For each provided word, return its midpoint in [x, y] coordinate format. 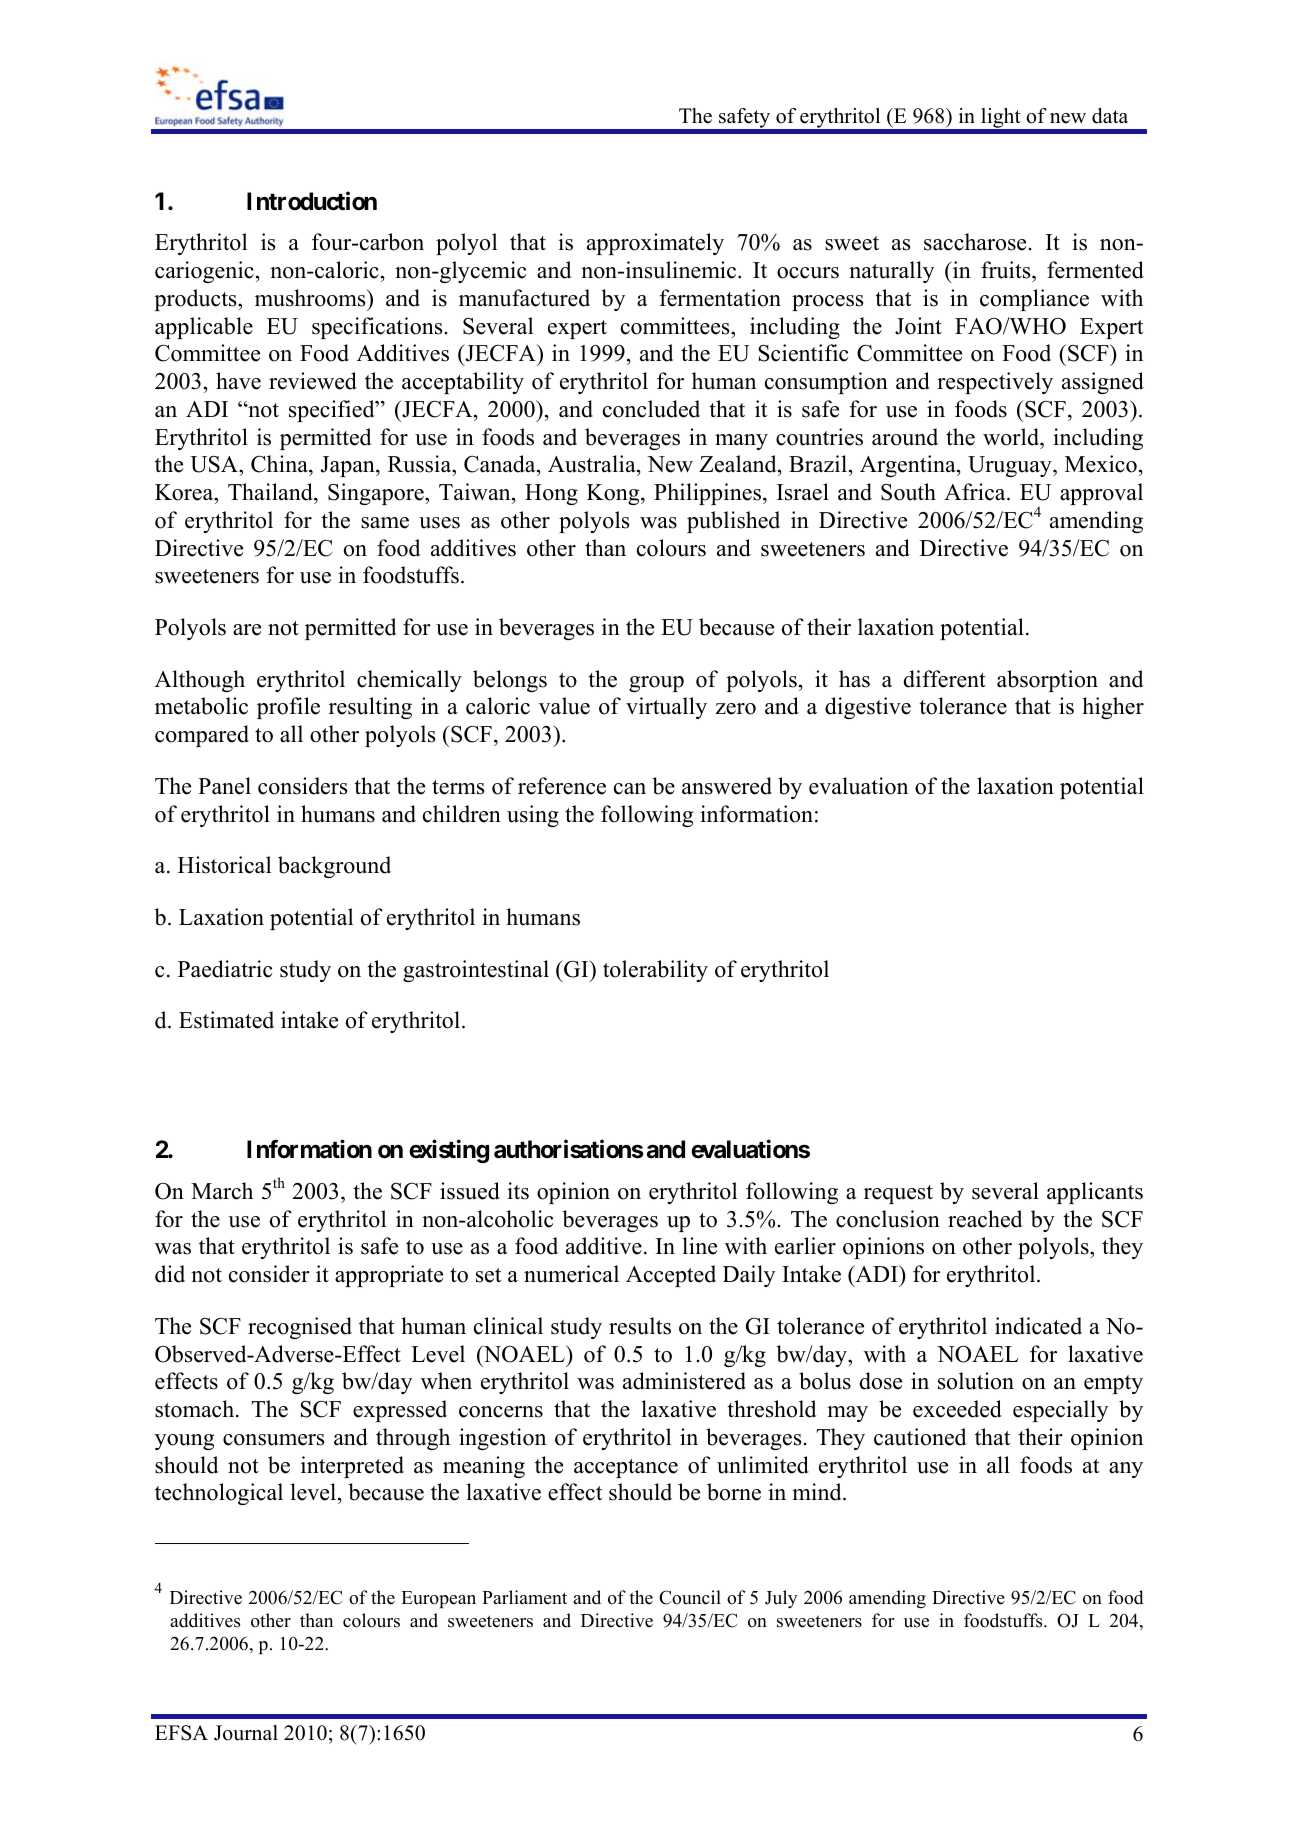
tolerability [655, 971]
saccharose [975, 242]
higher [1113, 708]
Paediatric [225, 969]
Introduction [312, 201]
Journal [246, 1733]
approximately [655, 244]
